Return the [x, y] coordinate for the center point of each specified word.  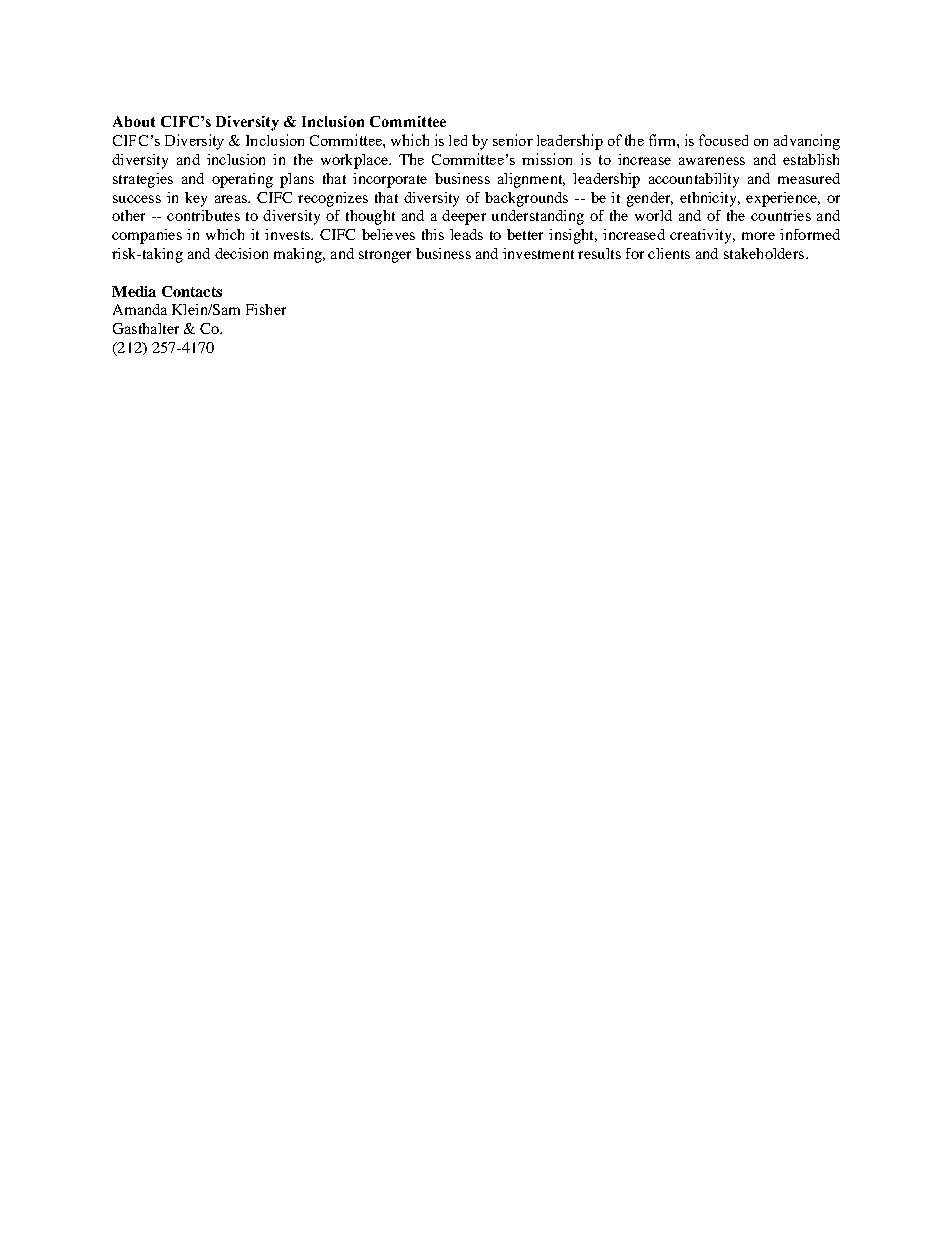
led [458, 140]
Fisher [266, 309]
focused [723, 140]
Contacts [192, 291]
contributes [203, 215]
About [134, 121]
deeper [464, 217]
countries [781, 215]
